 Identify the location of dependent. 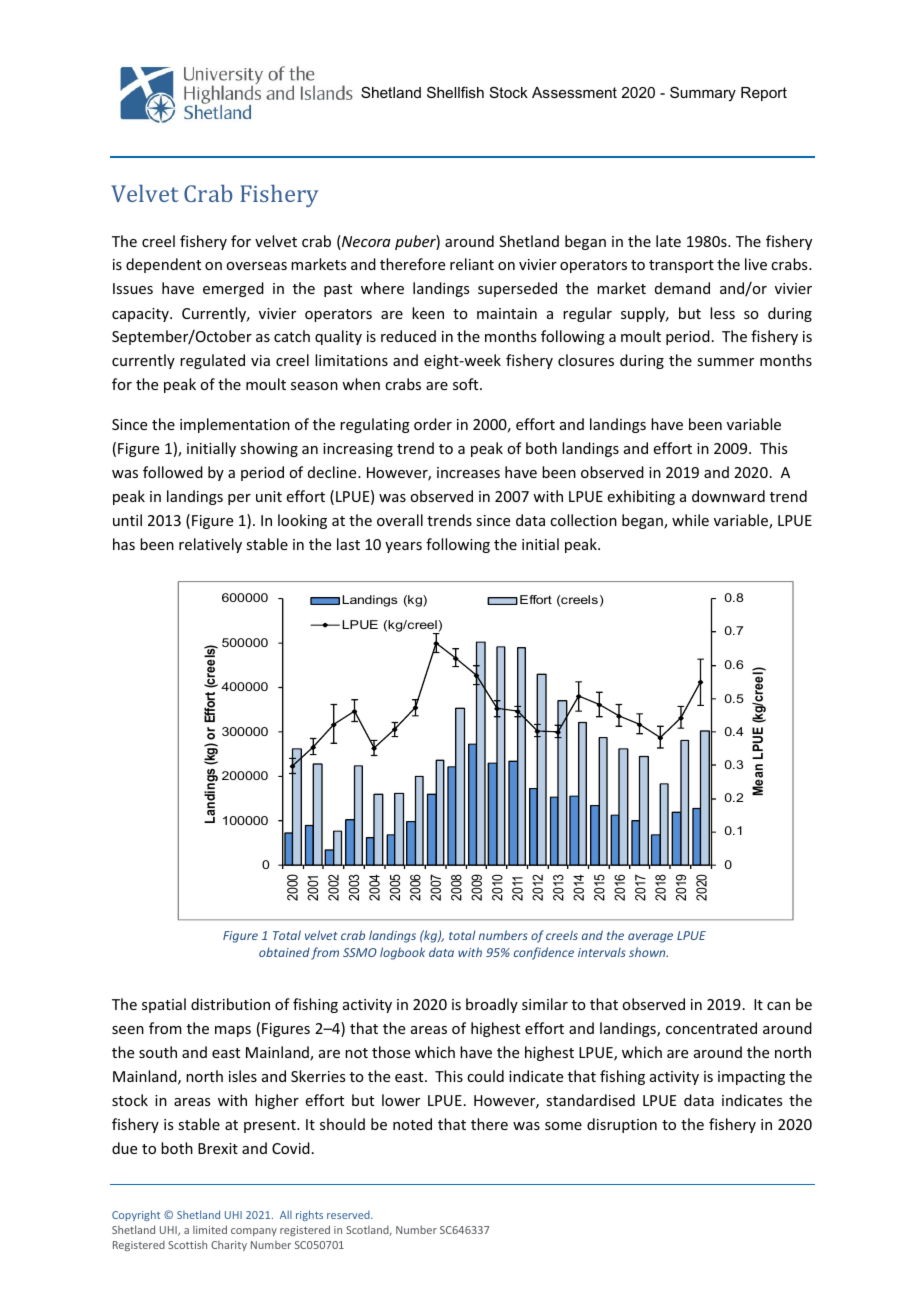
(163, 265).
